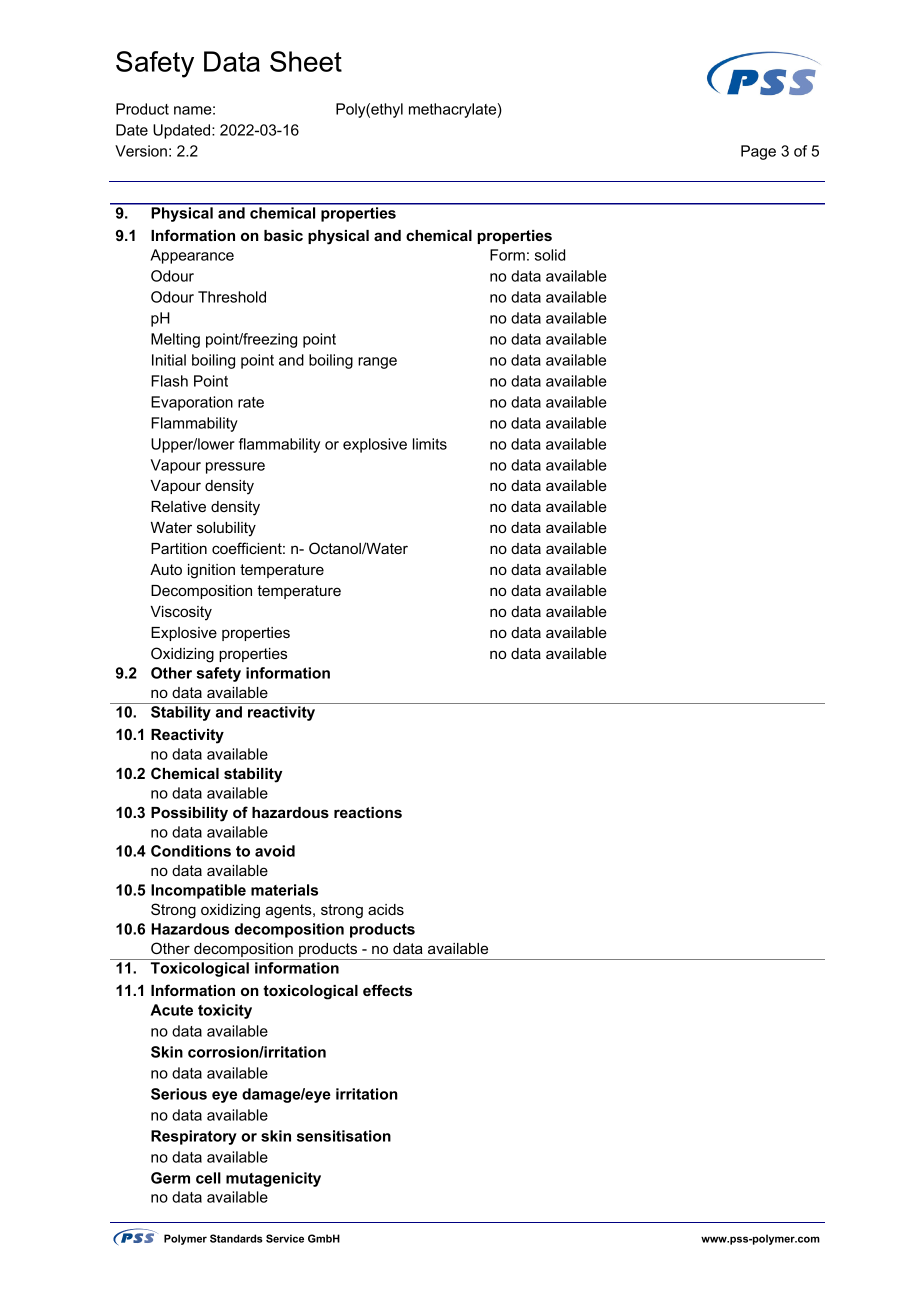  I want to click on effects, so click(387, 990).
